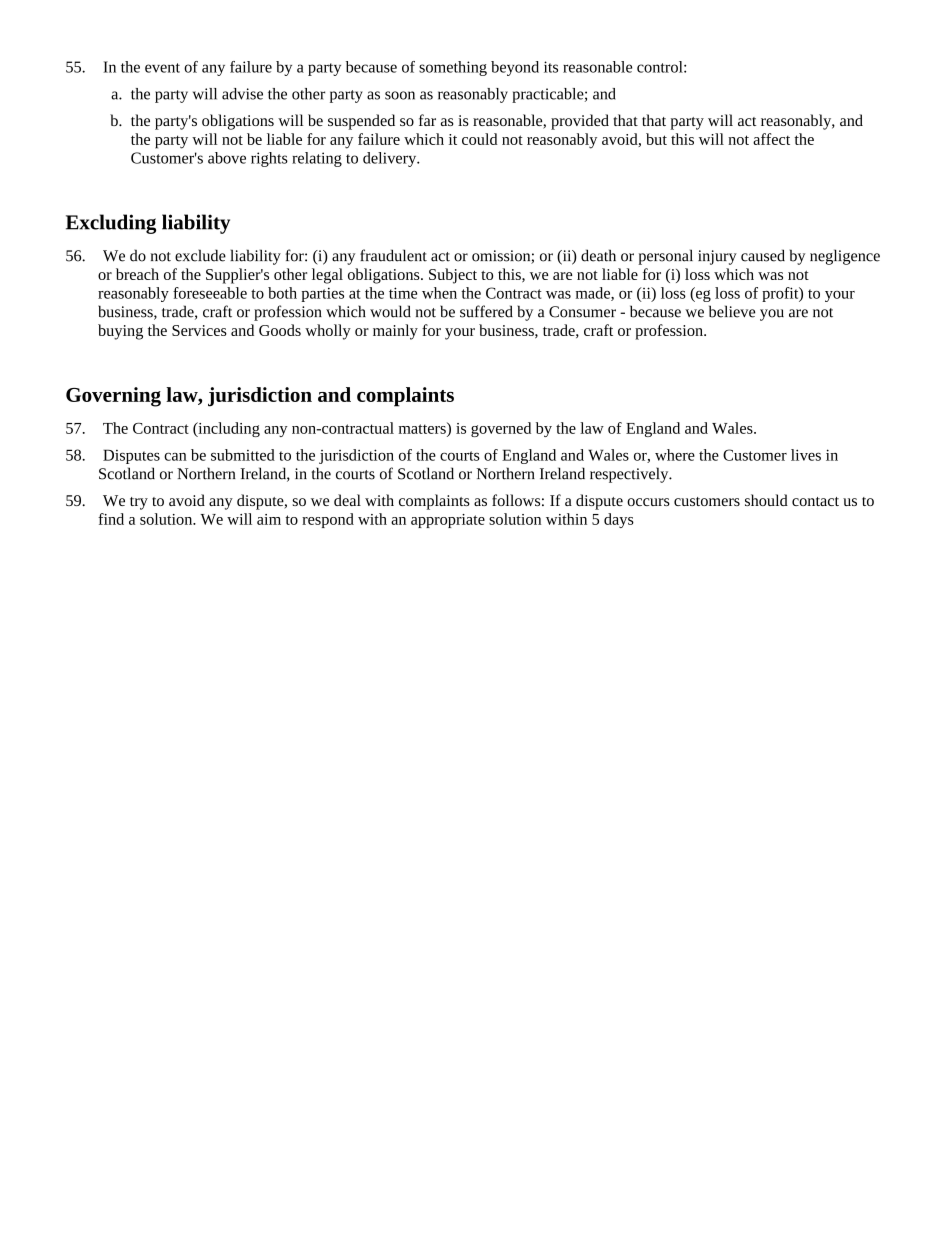 Image resolution: width=952 pixels, height=1233 pixels. Describe the element at coordinates (453, 68) in the screenshot. I see `something` at that location.
